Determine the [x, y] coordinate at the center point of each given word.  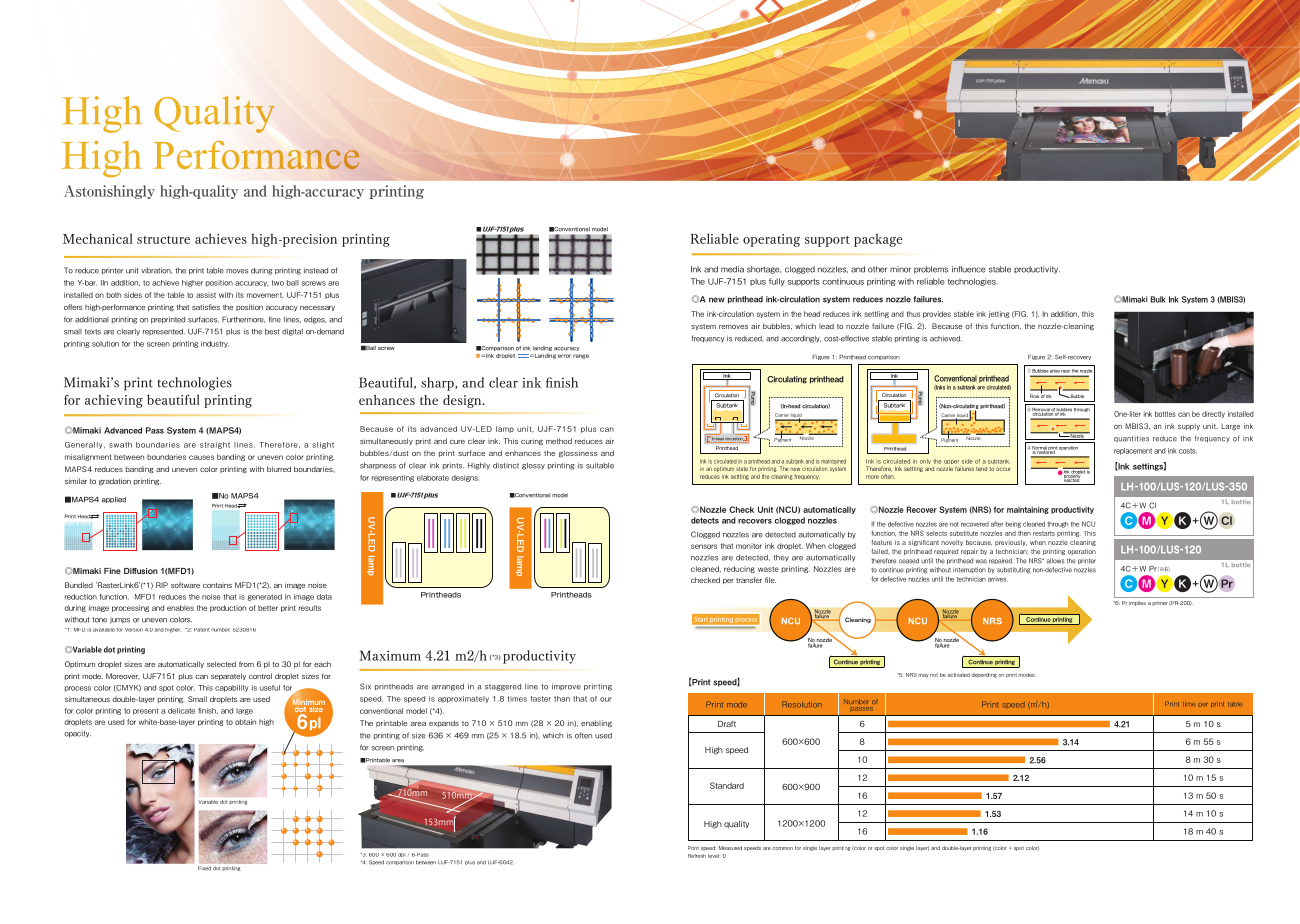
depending [984, 675]
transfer [749, 580]
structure [163, 240]
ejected [1072, 480]
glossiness [578, 453]
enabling [596, 723]
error [564, 356]
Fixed [204, 868]
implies [1137, 603]
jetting [998, 314]
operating [771, 240]
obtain [245, 722]
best [272, 332]
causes [201, 457]
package [878, 240]
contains [217, 585]
